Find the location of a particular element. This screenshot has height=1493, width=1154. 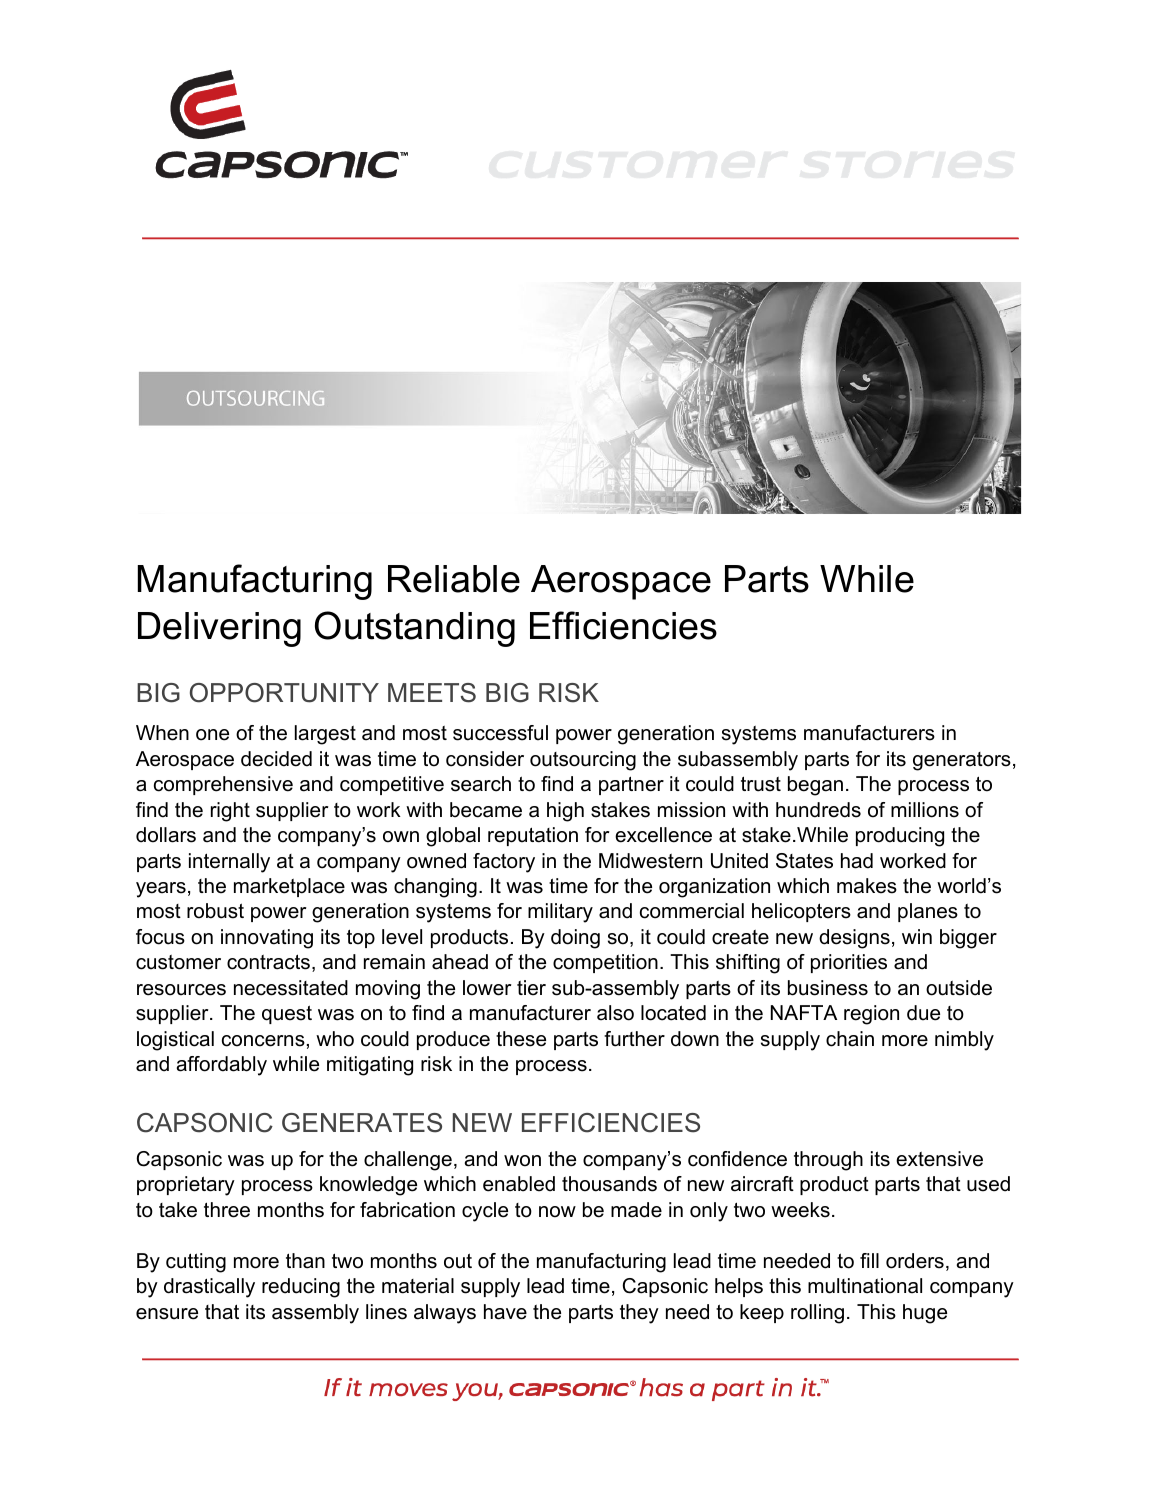

affordably is located at coordinates (222, 1066).
